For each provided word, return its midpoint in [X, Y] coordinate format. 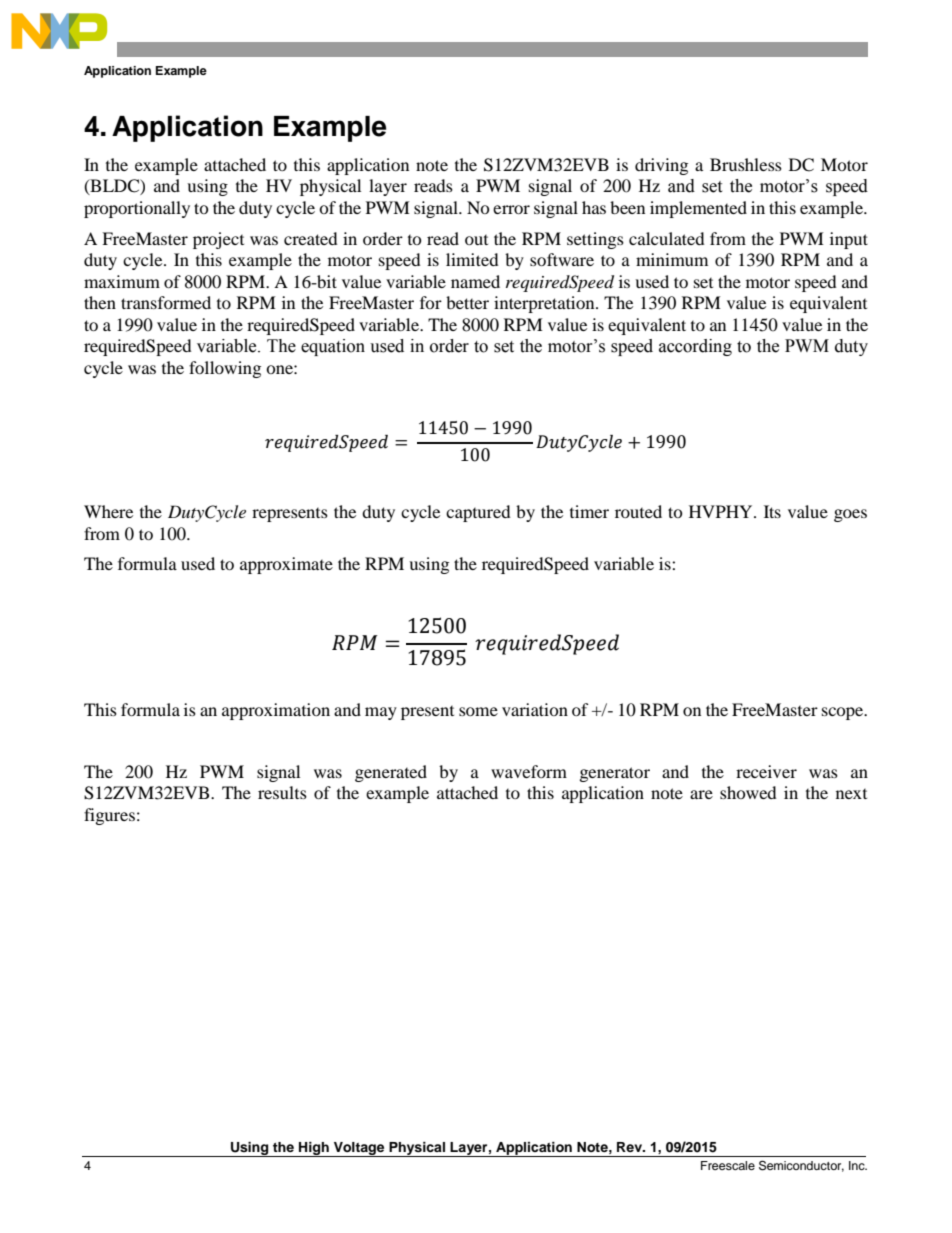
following [225, 369]
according [695, 347]
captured [478, 513]
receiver [766, 771]
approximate [286, 565]
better [467, 302]
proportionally [137, 209]
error [511, 209]
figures [109, 816]
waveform [529, 771]
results [282, 792]
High [314, 1149]
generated [391, 773]
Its [772, 511]
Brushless [746, 164]
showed [748, 792]
